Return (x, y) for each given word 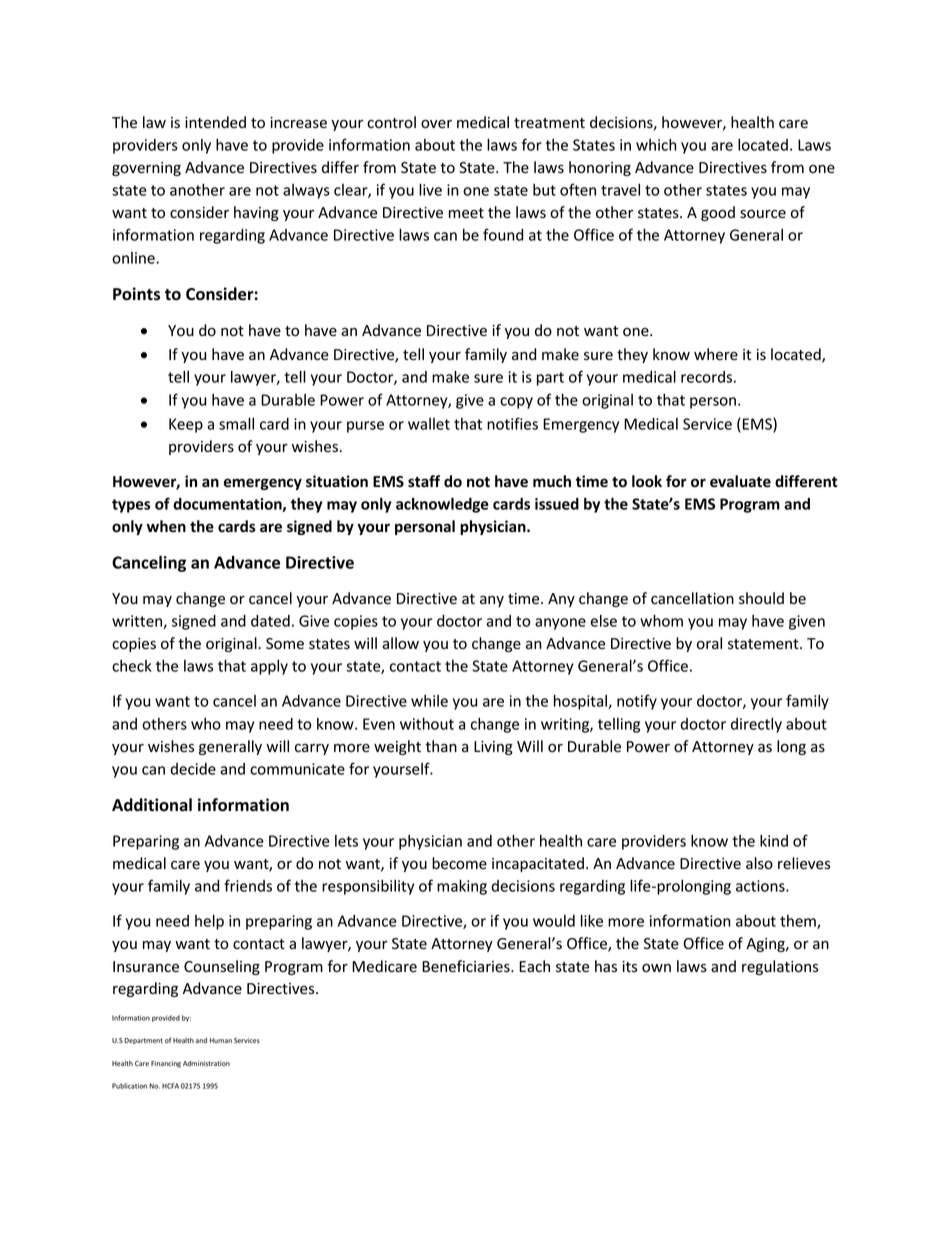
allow (400, 643)
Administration (206, 1063)
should (761, 598)
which (656, 145)
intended (215, 122)
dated (270, 621)
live (430, 189)
